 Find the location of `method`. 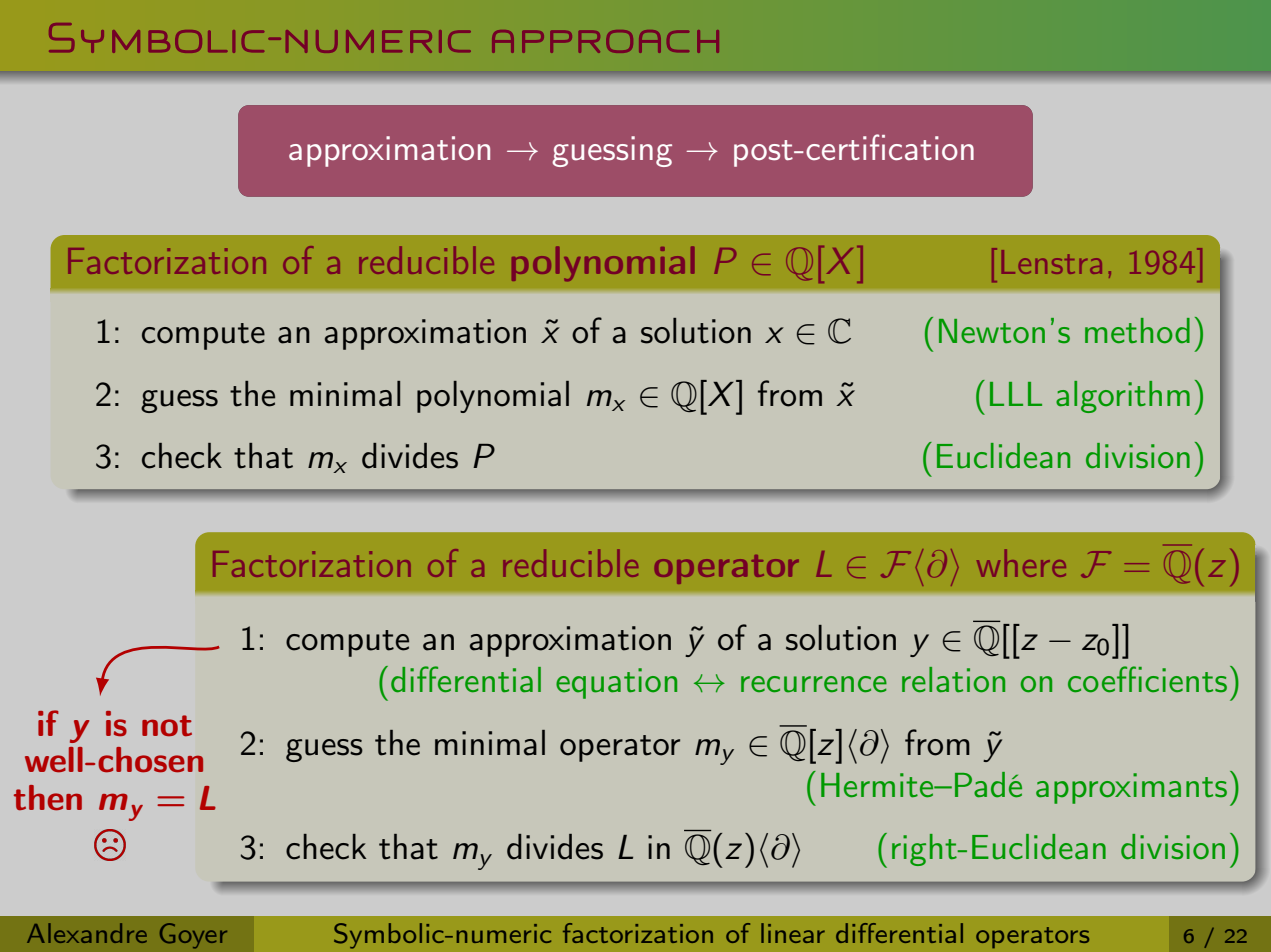

method is located at coordinates (1137, 331).
